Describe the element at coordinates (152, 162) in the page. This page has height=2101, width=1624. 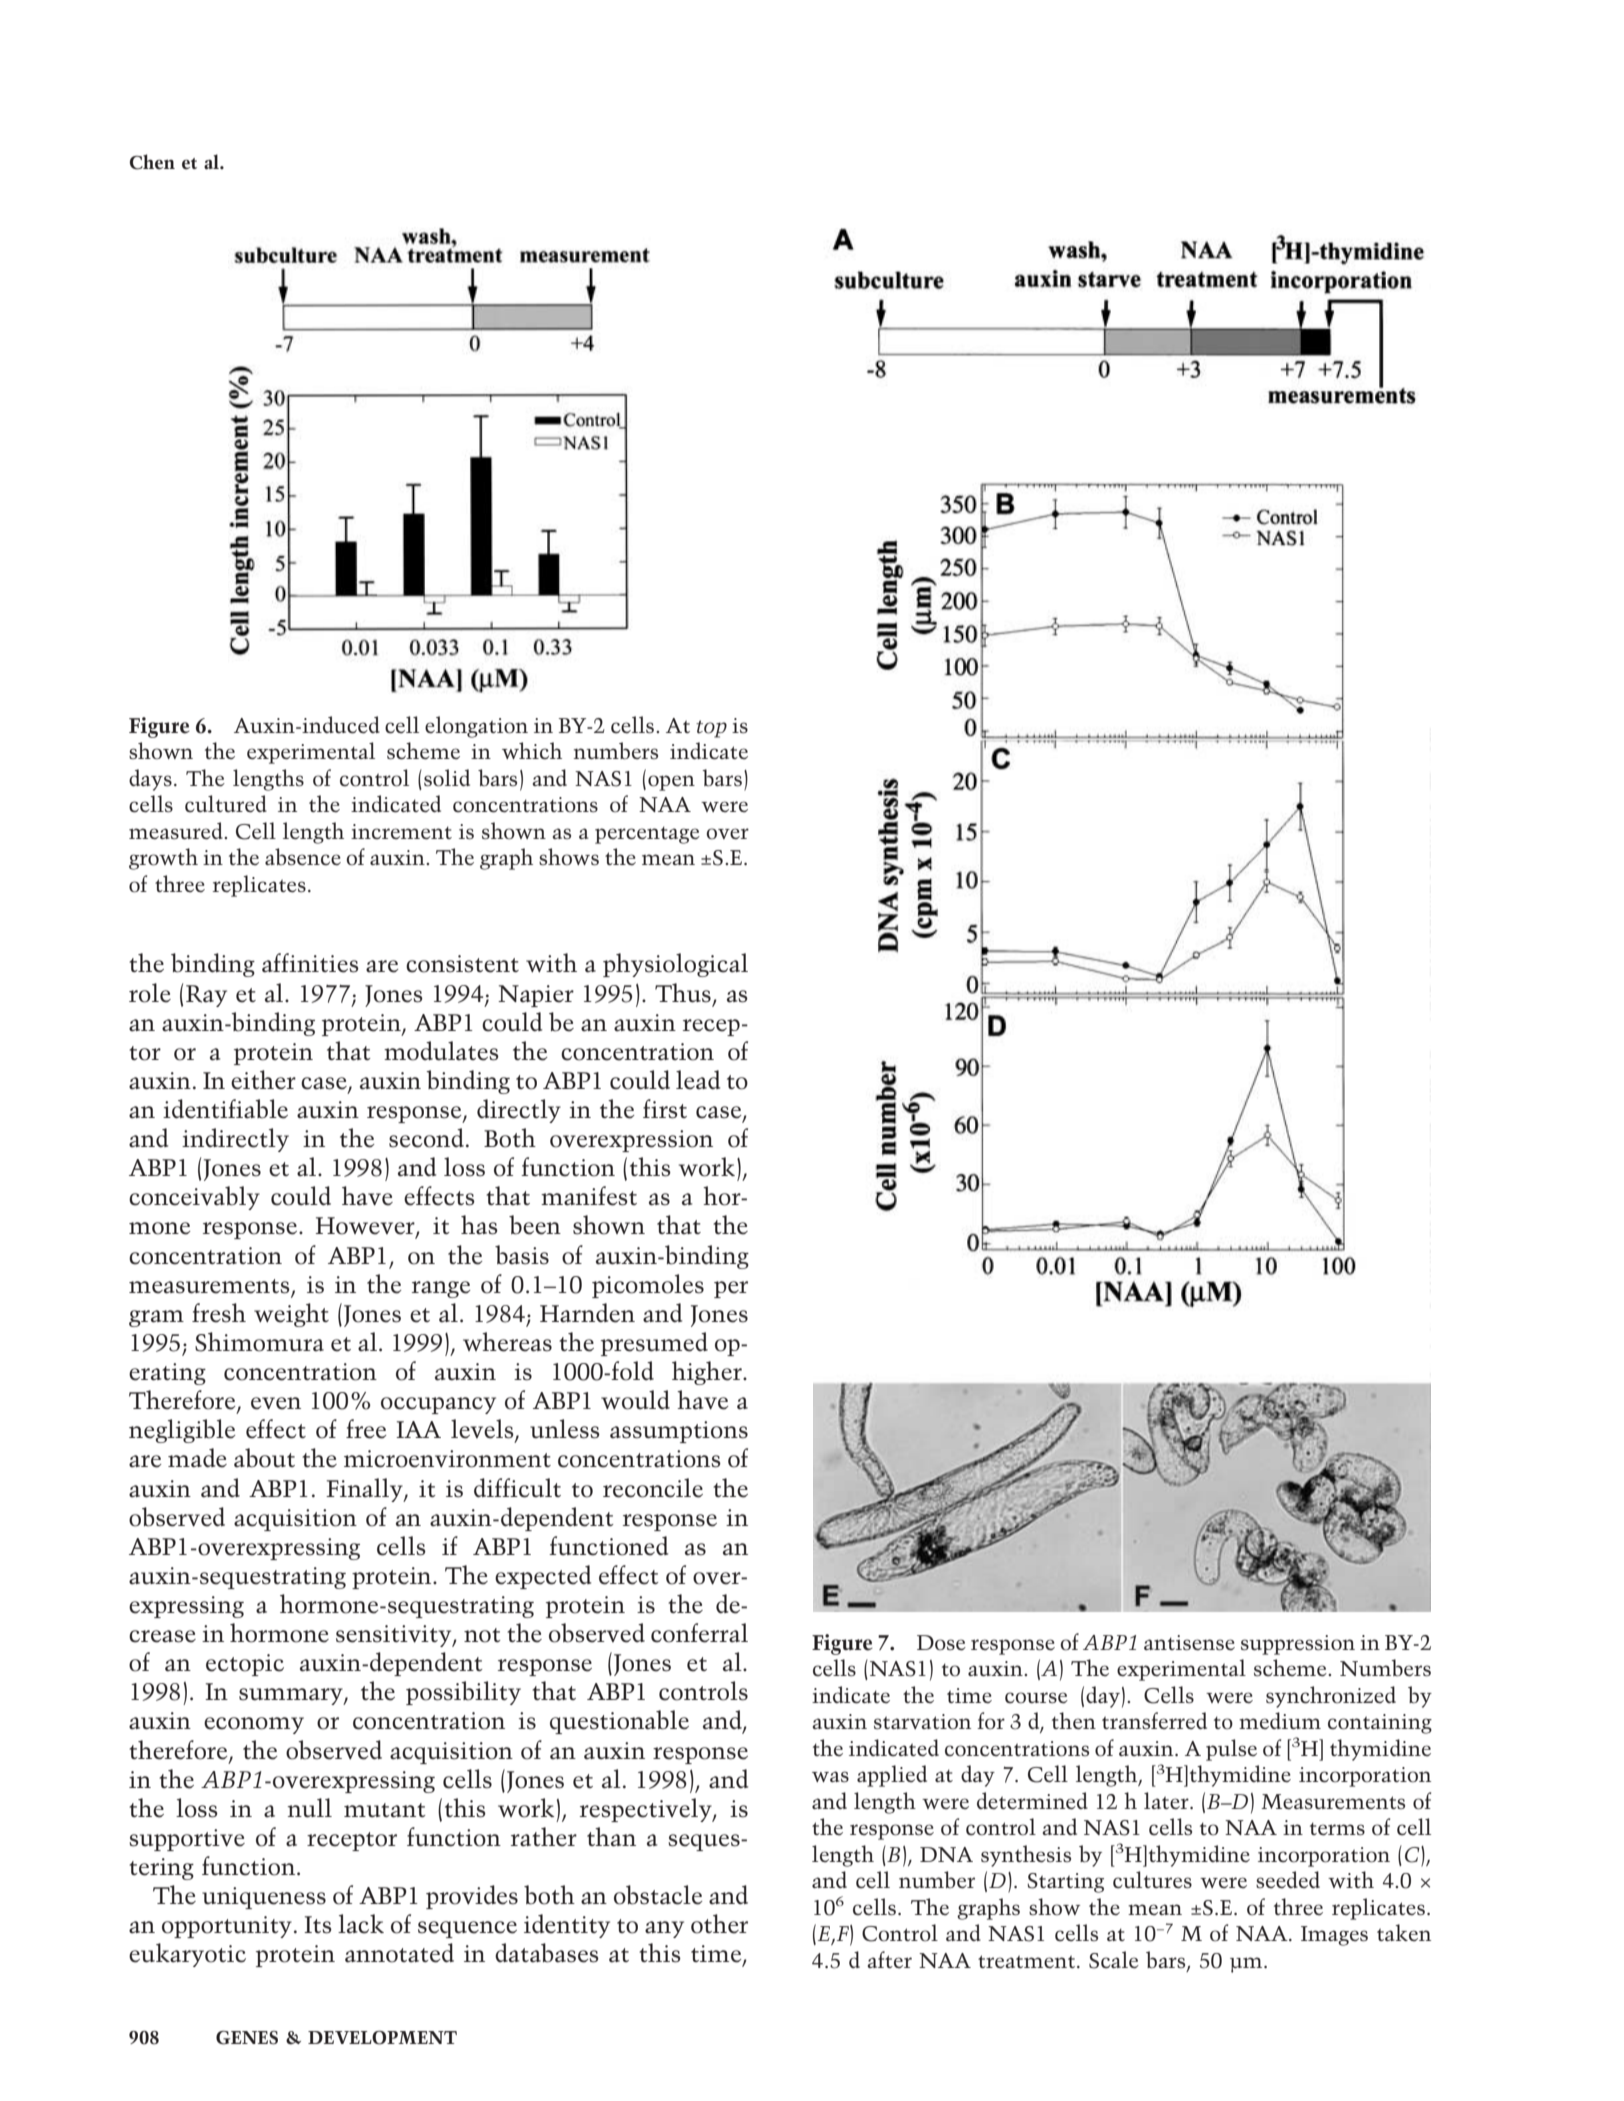
I see `Chen` at that location.
